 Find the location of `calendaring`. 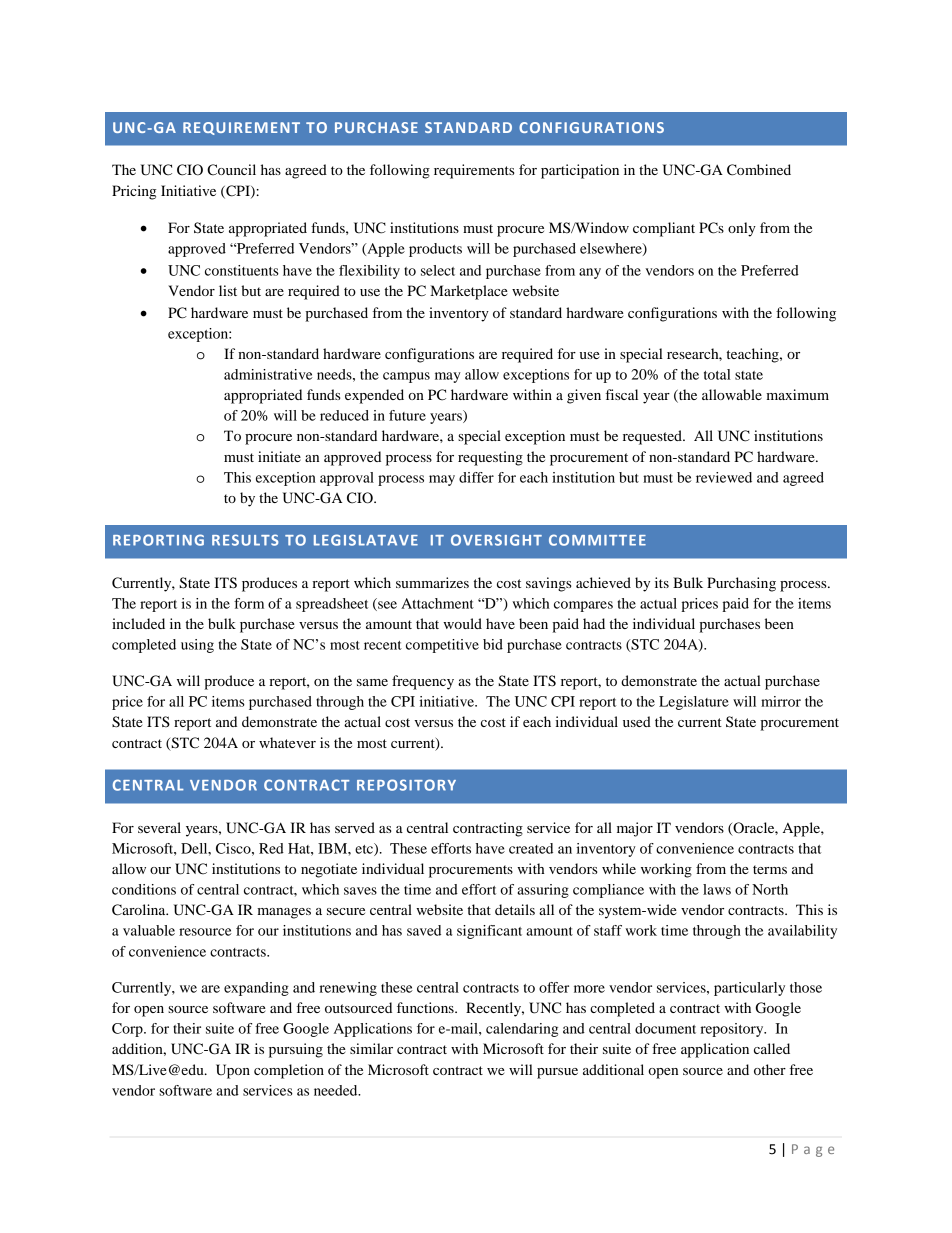

calendaring is located at coordinates (522, 1030).
